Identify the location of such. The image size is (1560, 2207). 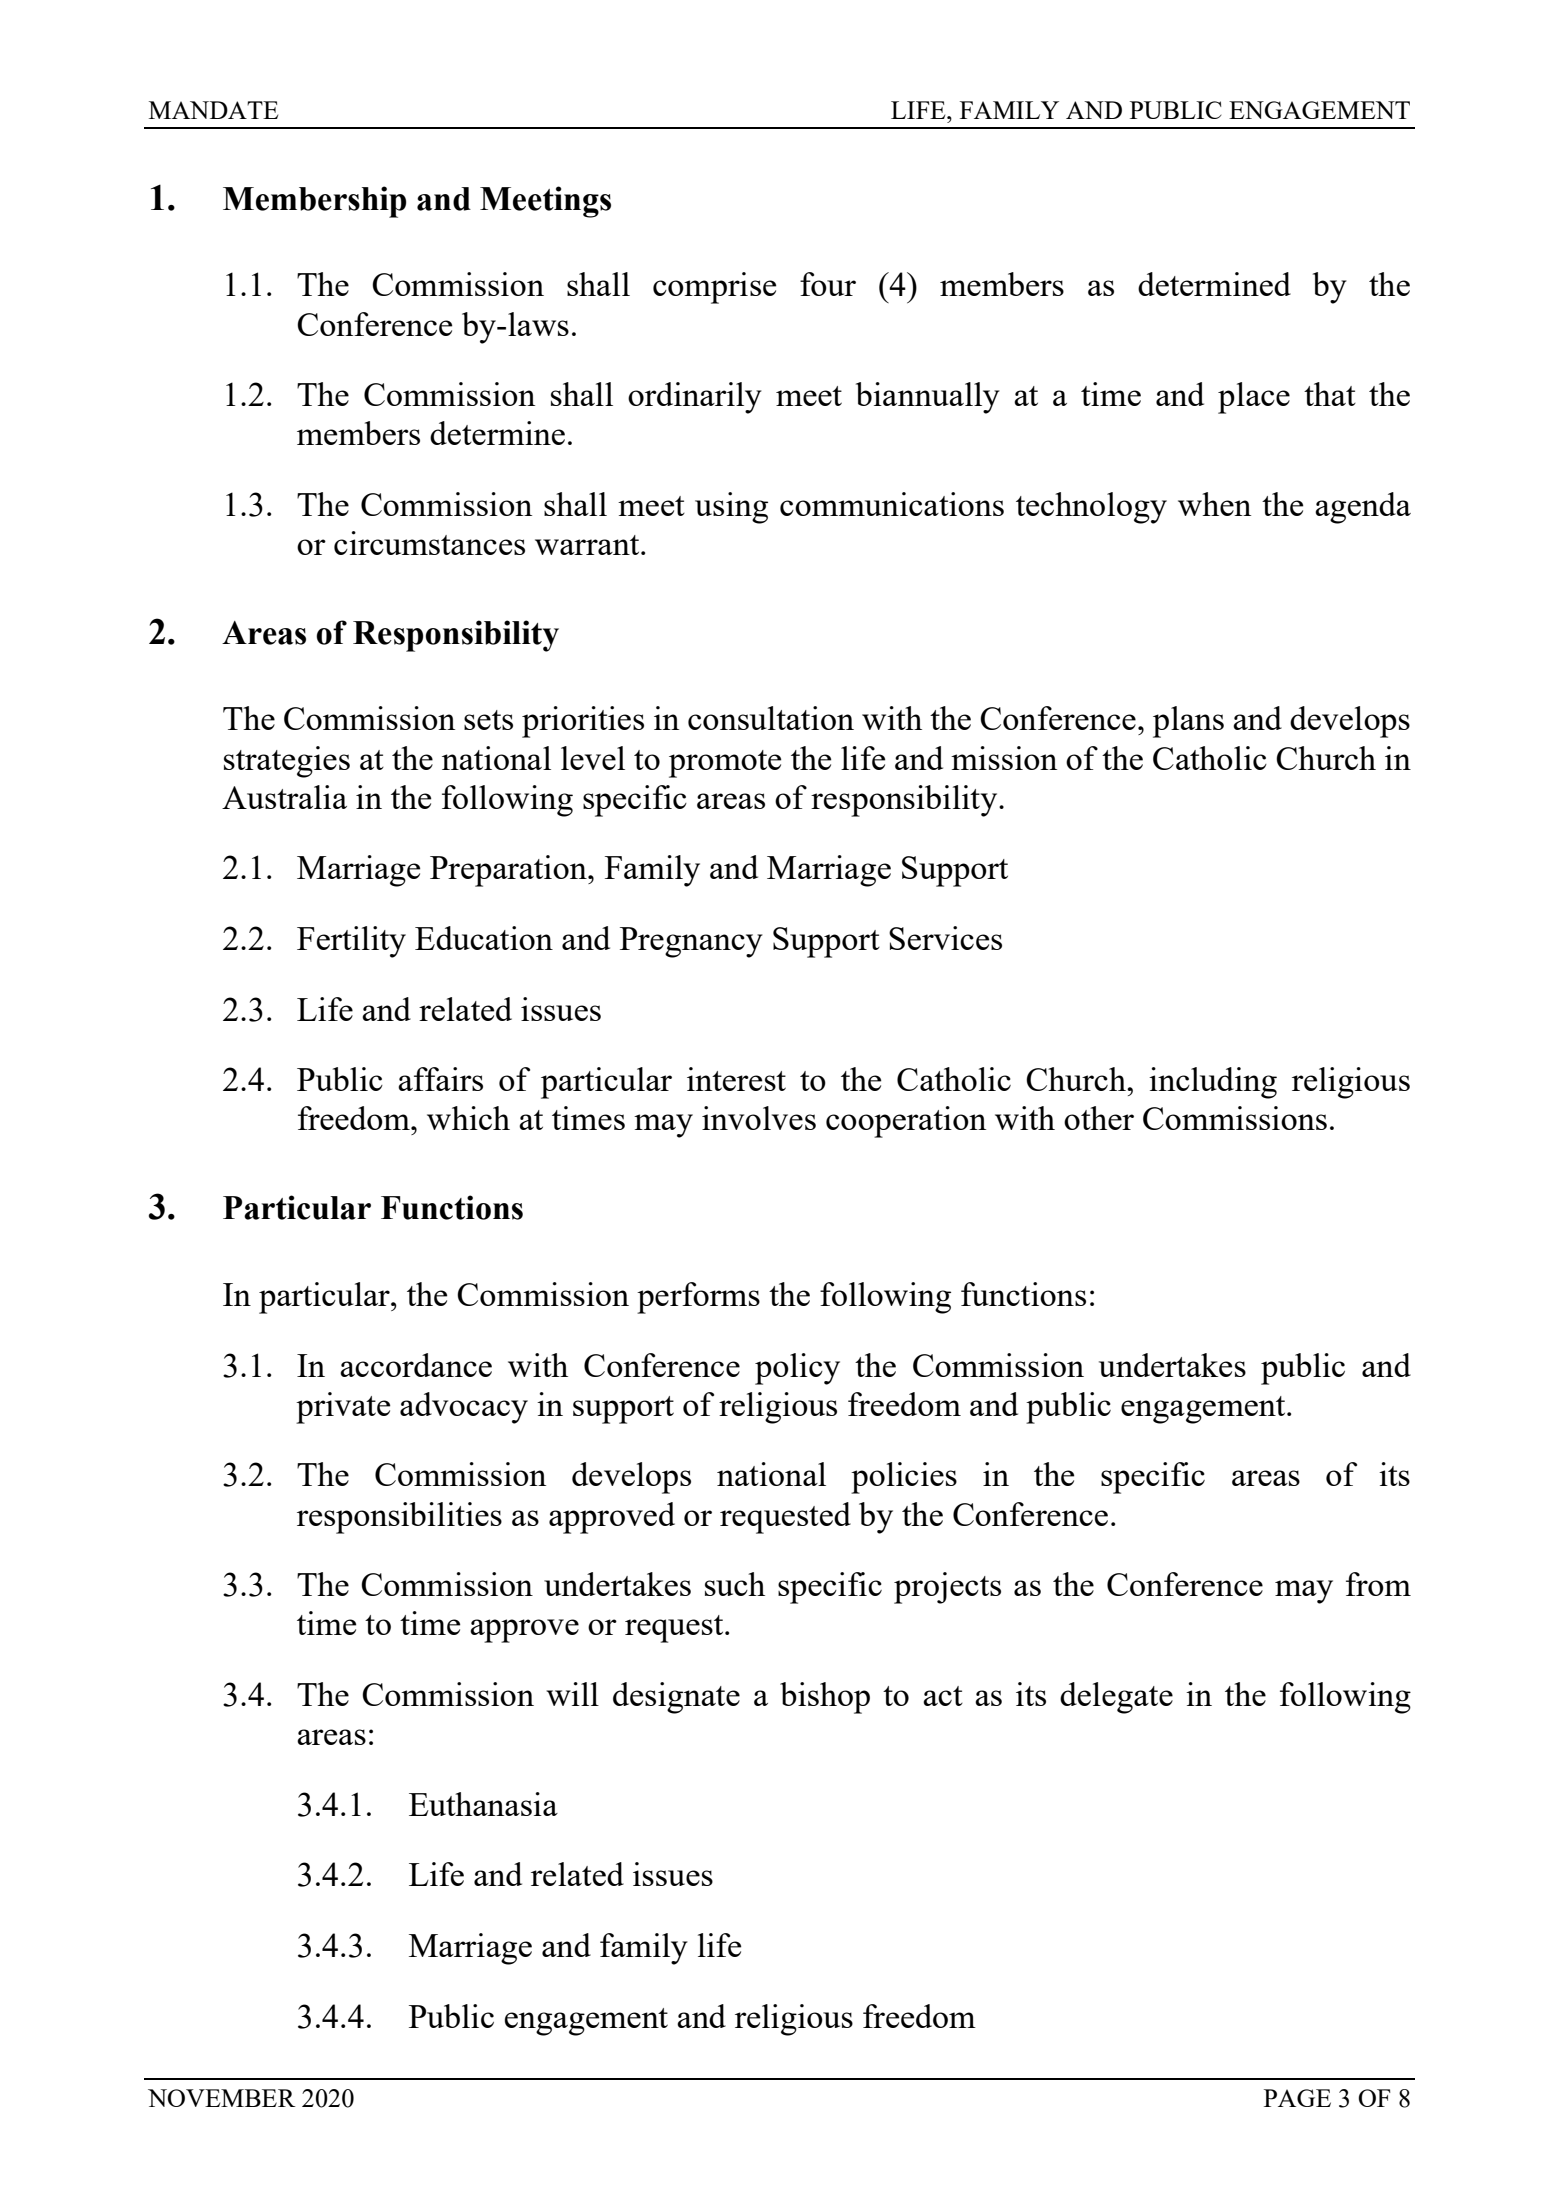
(735, 1584).
